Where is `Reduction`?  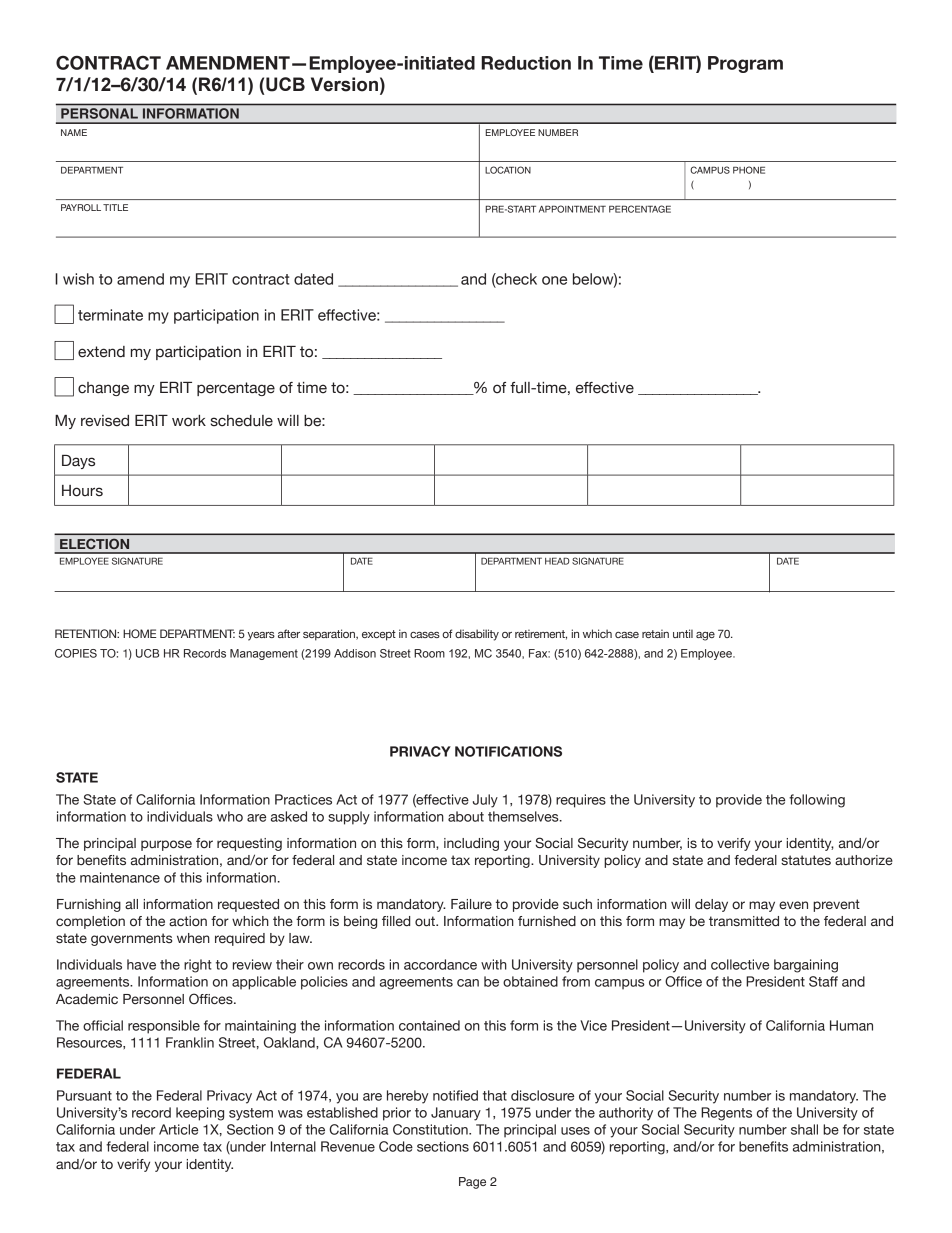 Reduction is located at coordinates (526, 63).
